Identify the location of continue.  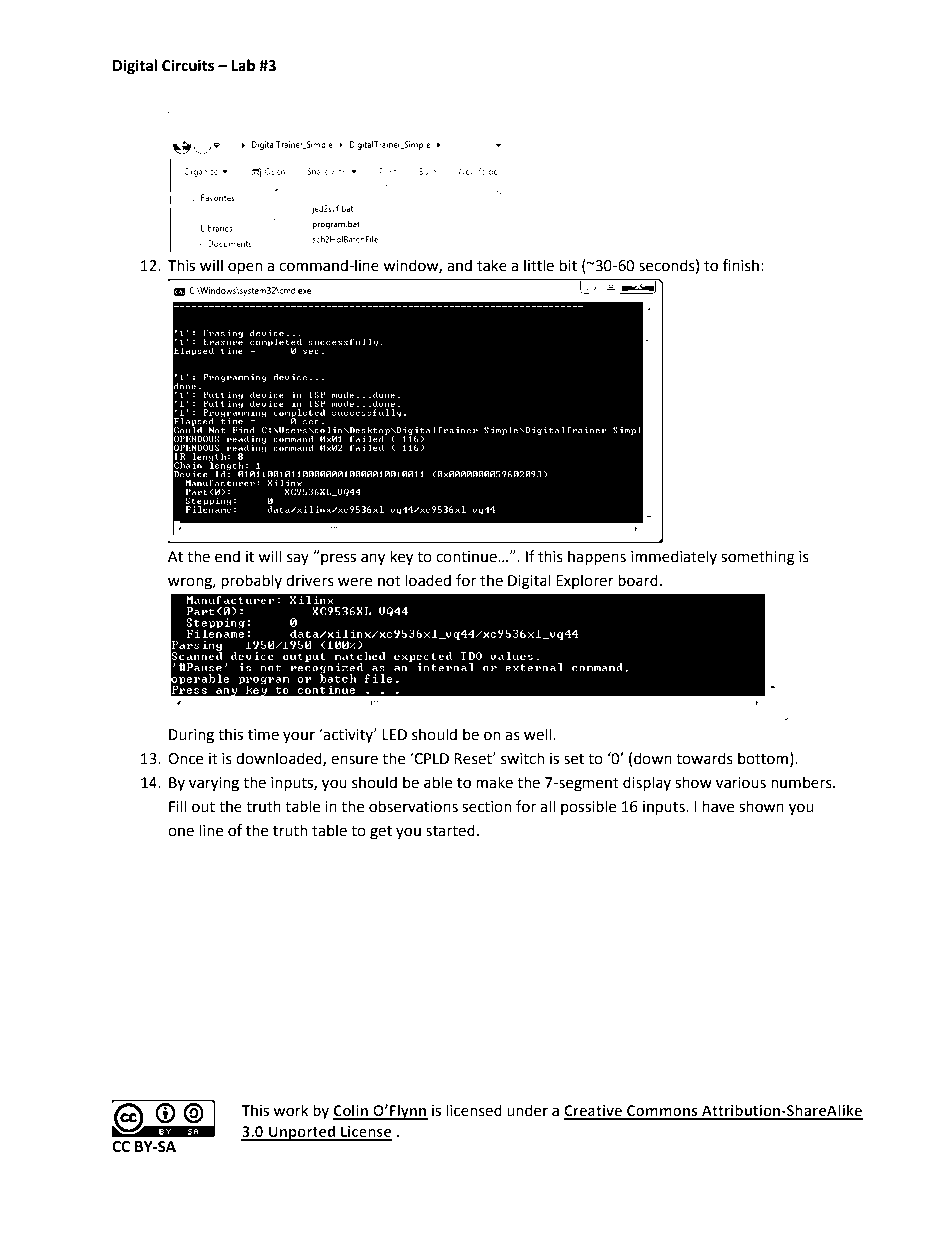
(467, 557).
